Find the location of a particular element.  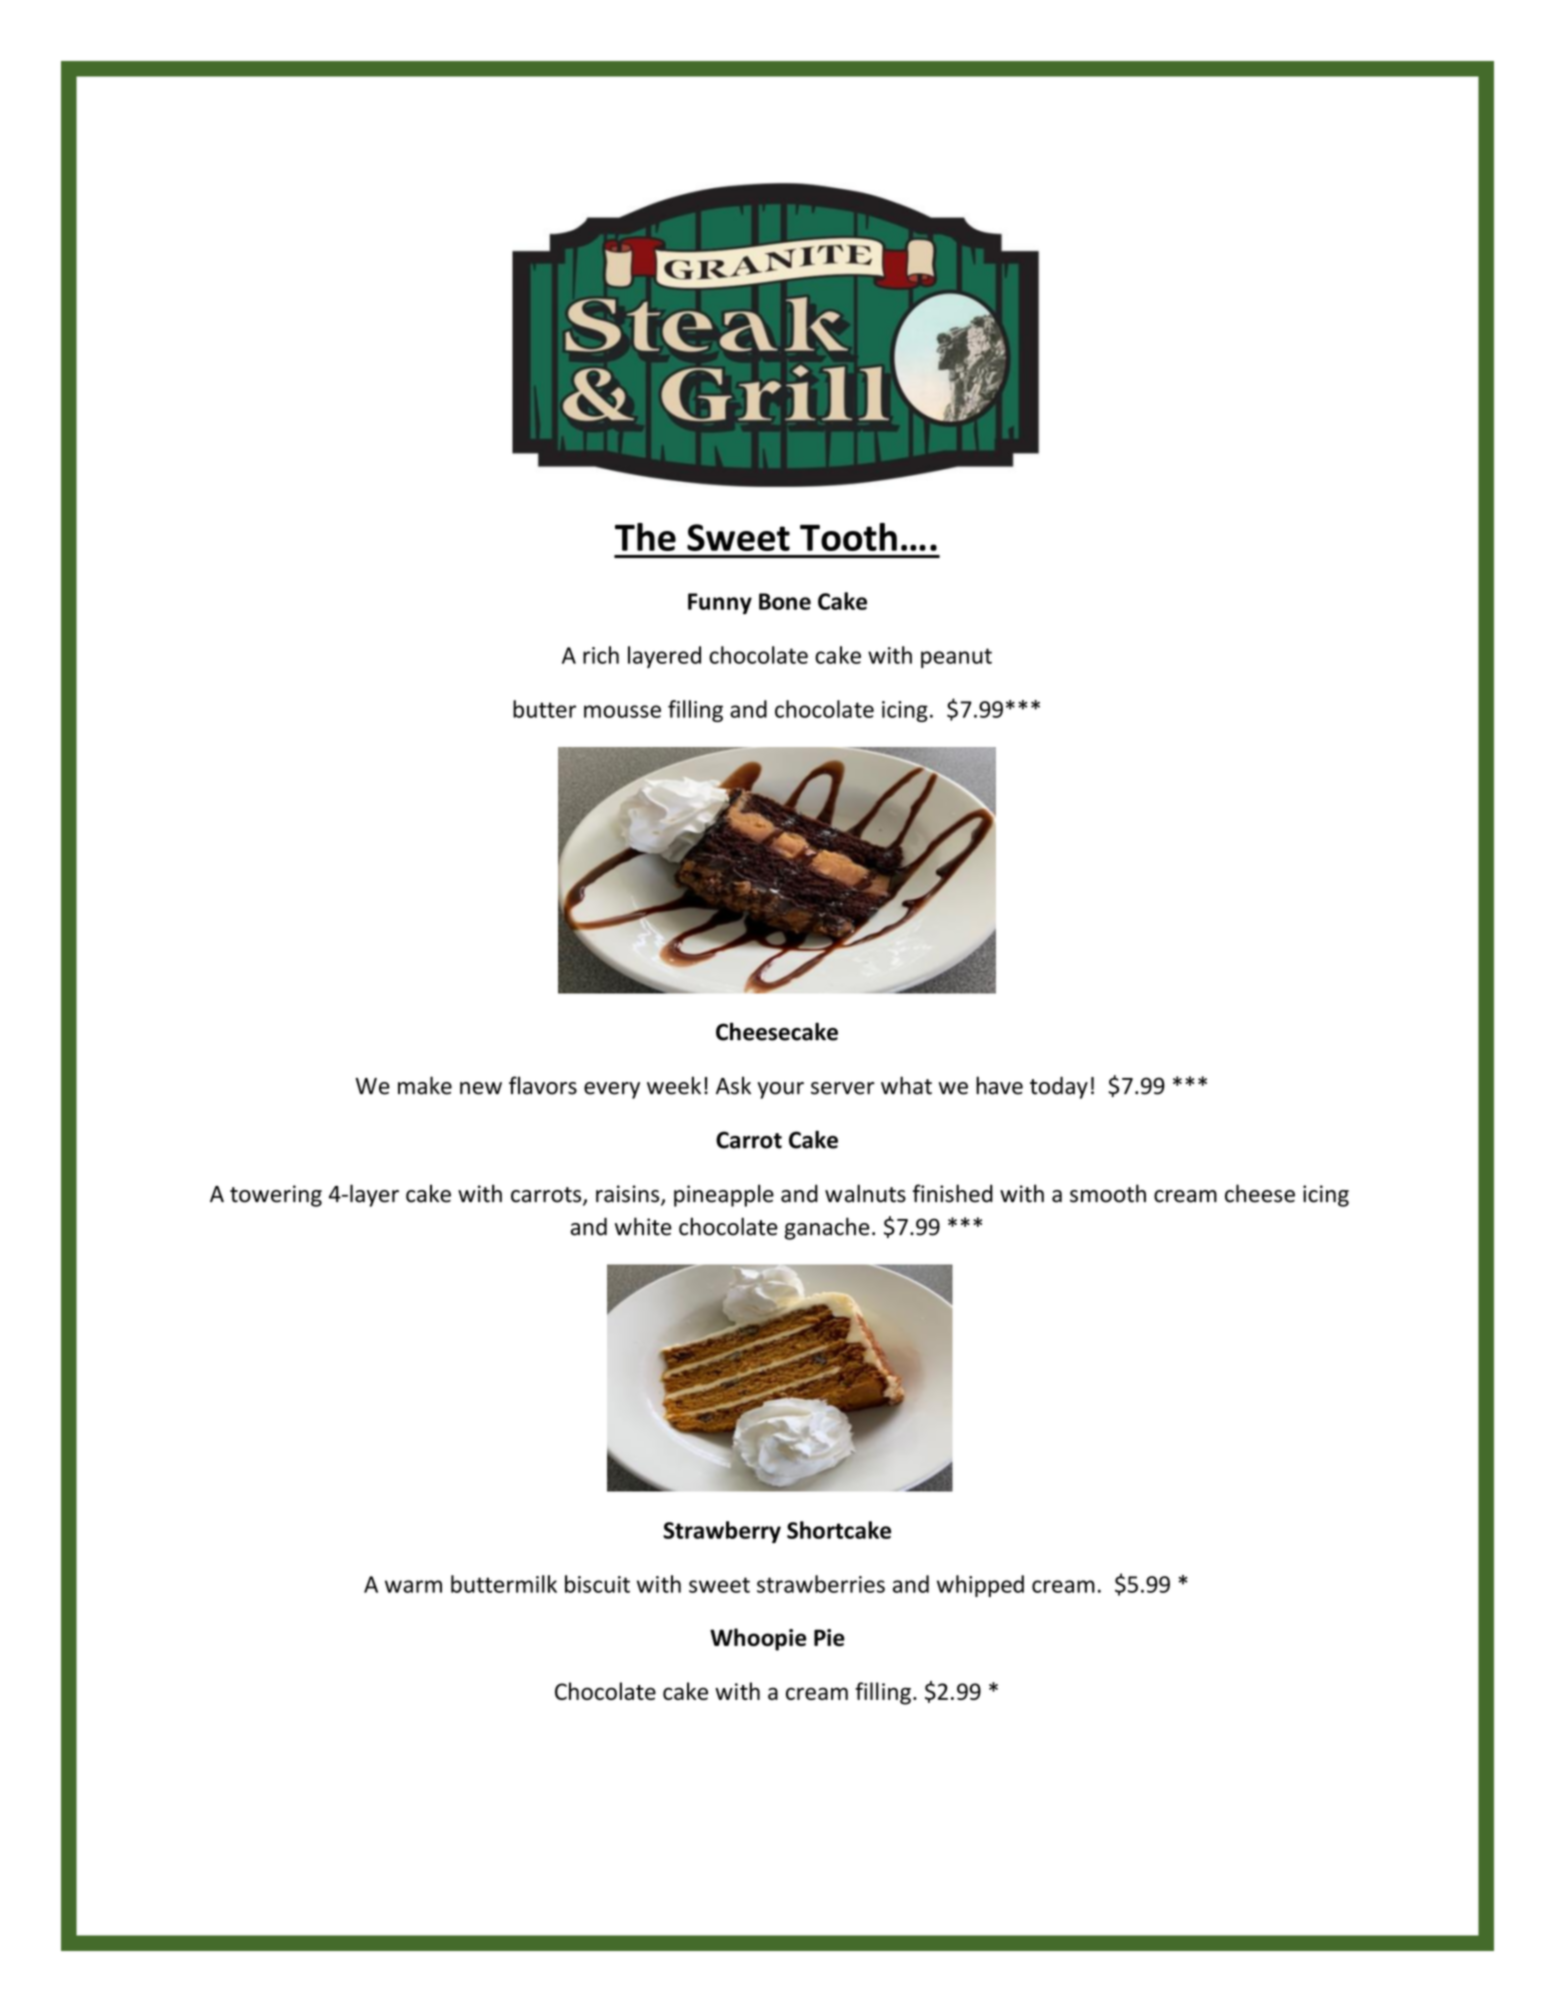

warm is located at coordinates (413, 1586).
